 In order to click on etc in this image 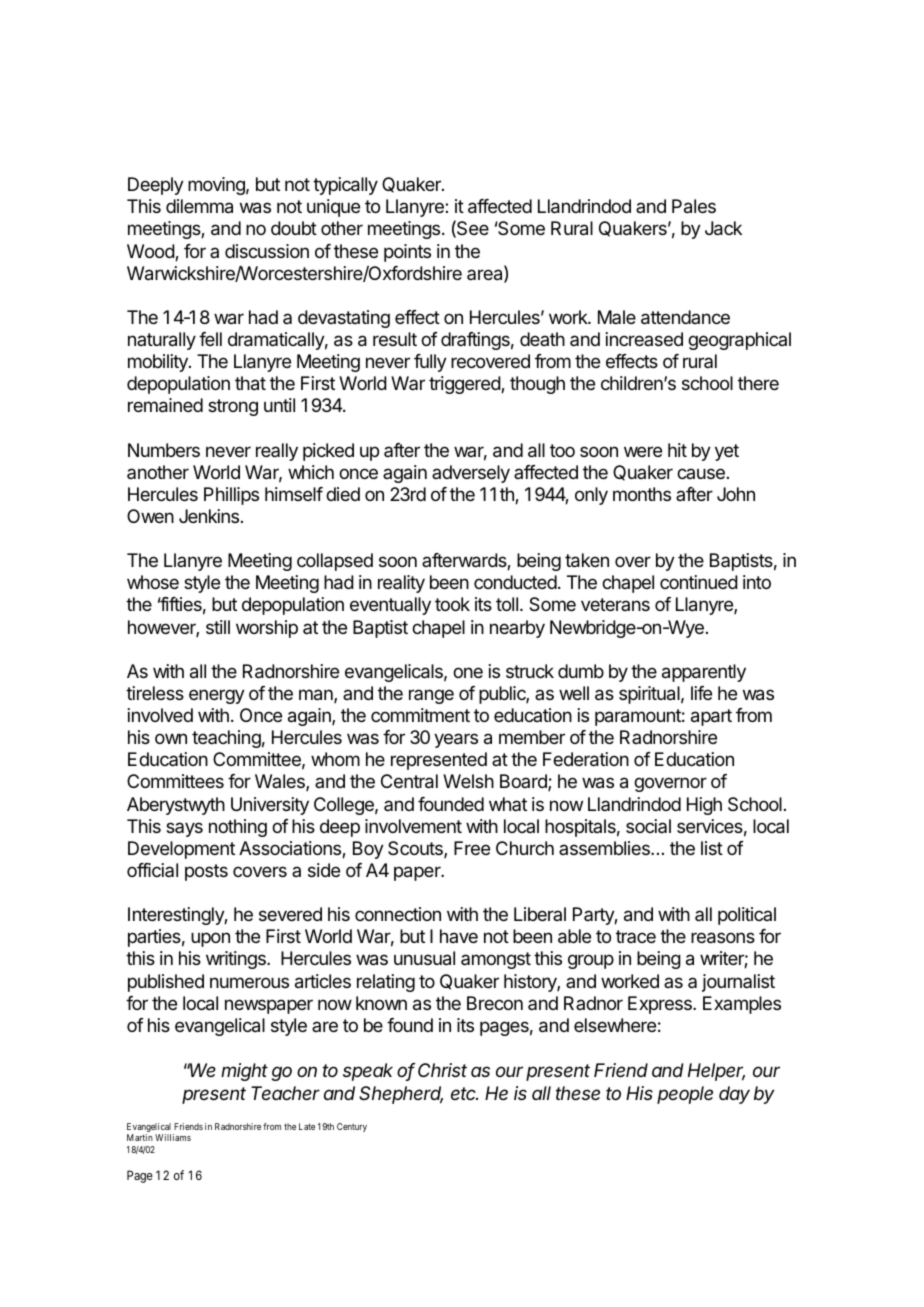, I will do `click(464, 1093)`.
